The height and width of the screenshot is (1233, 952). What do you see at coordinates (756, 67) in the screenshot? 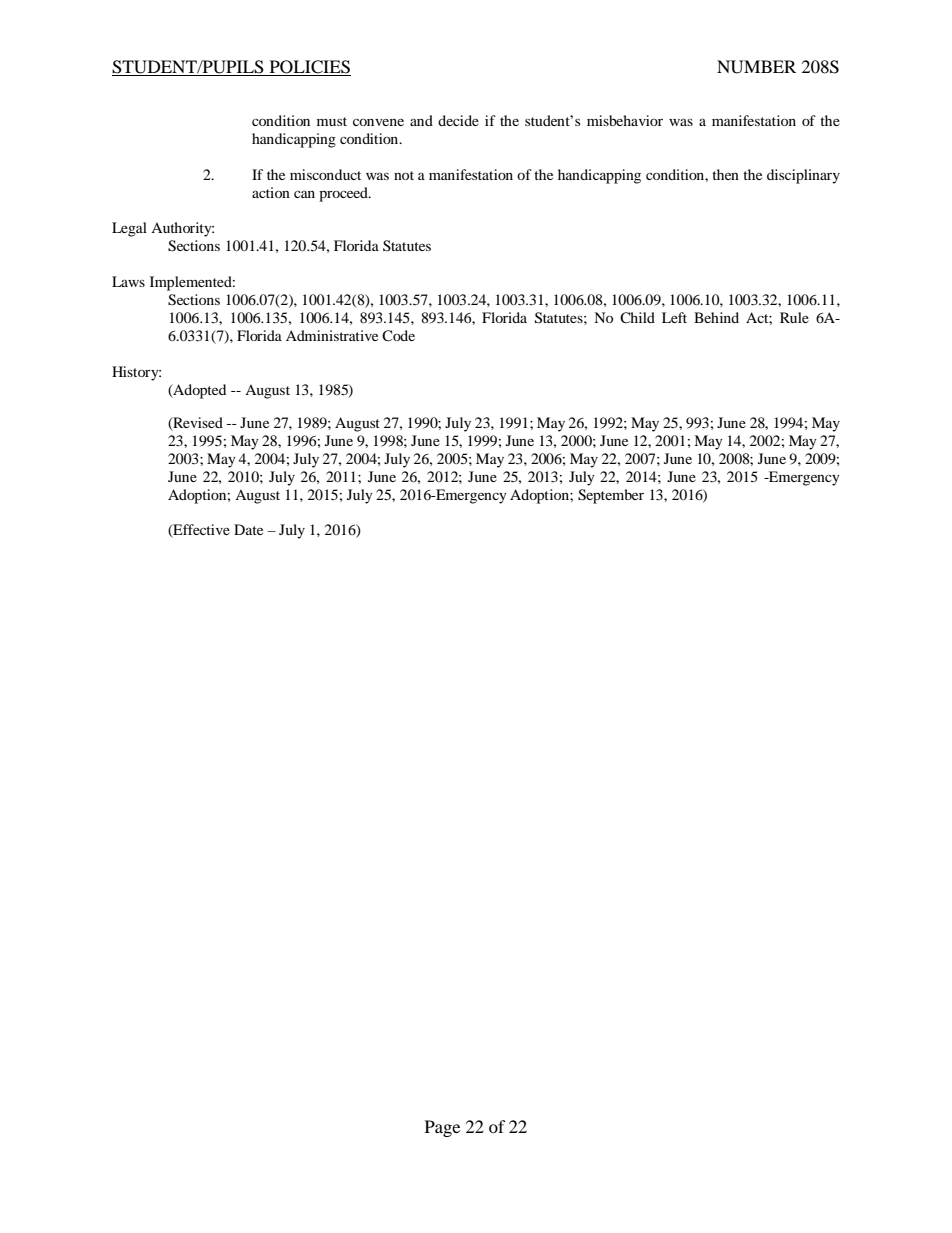
I see `NUMBER` at bounding box center [756, 67].
